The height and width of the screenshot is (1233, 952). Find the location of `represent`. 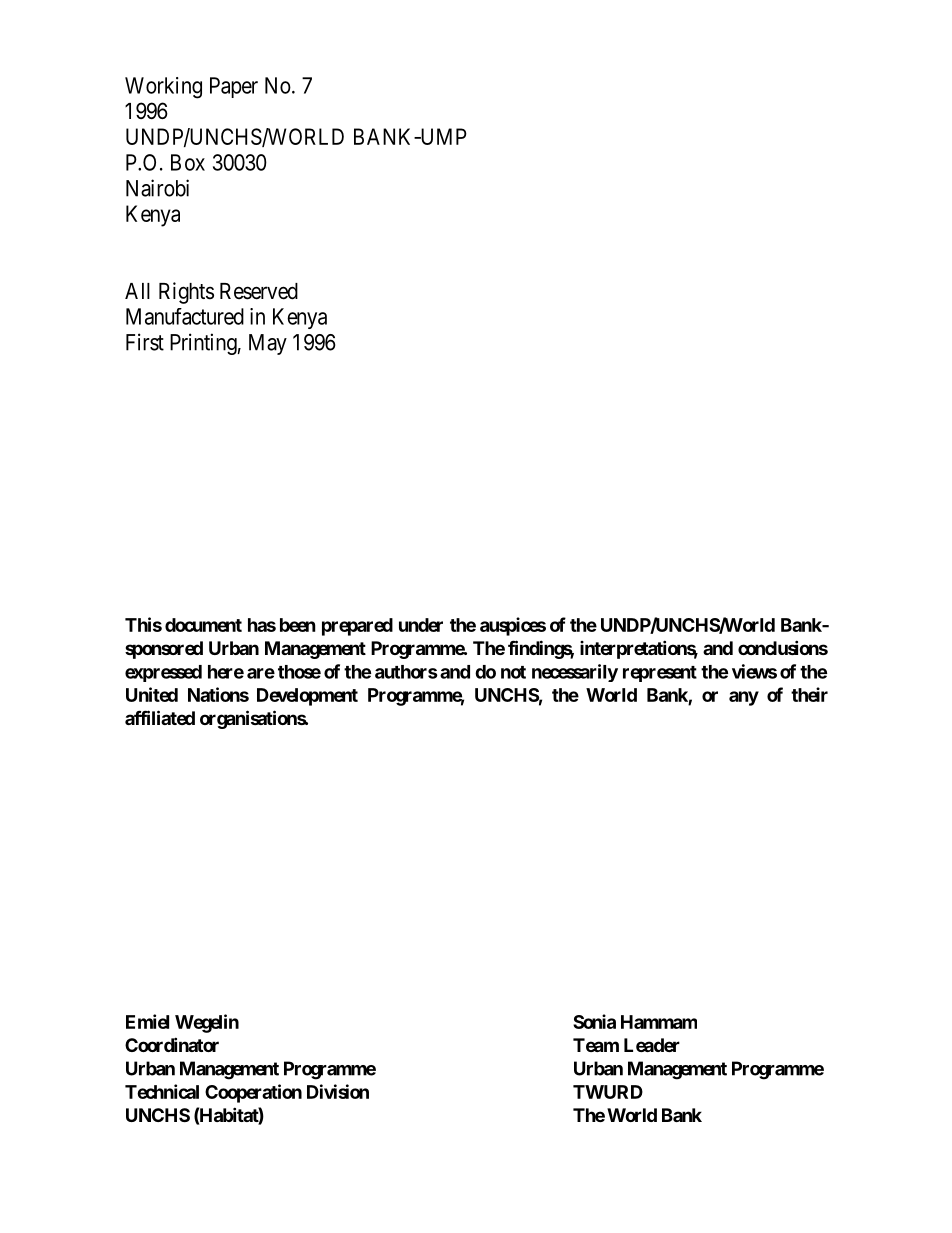

represent is located at coordinates (660, 674).
